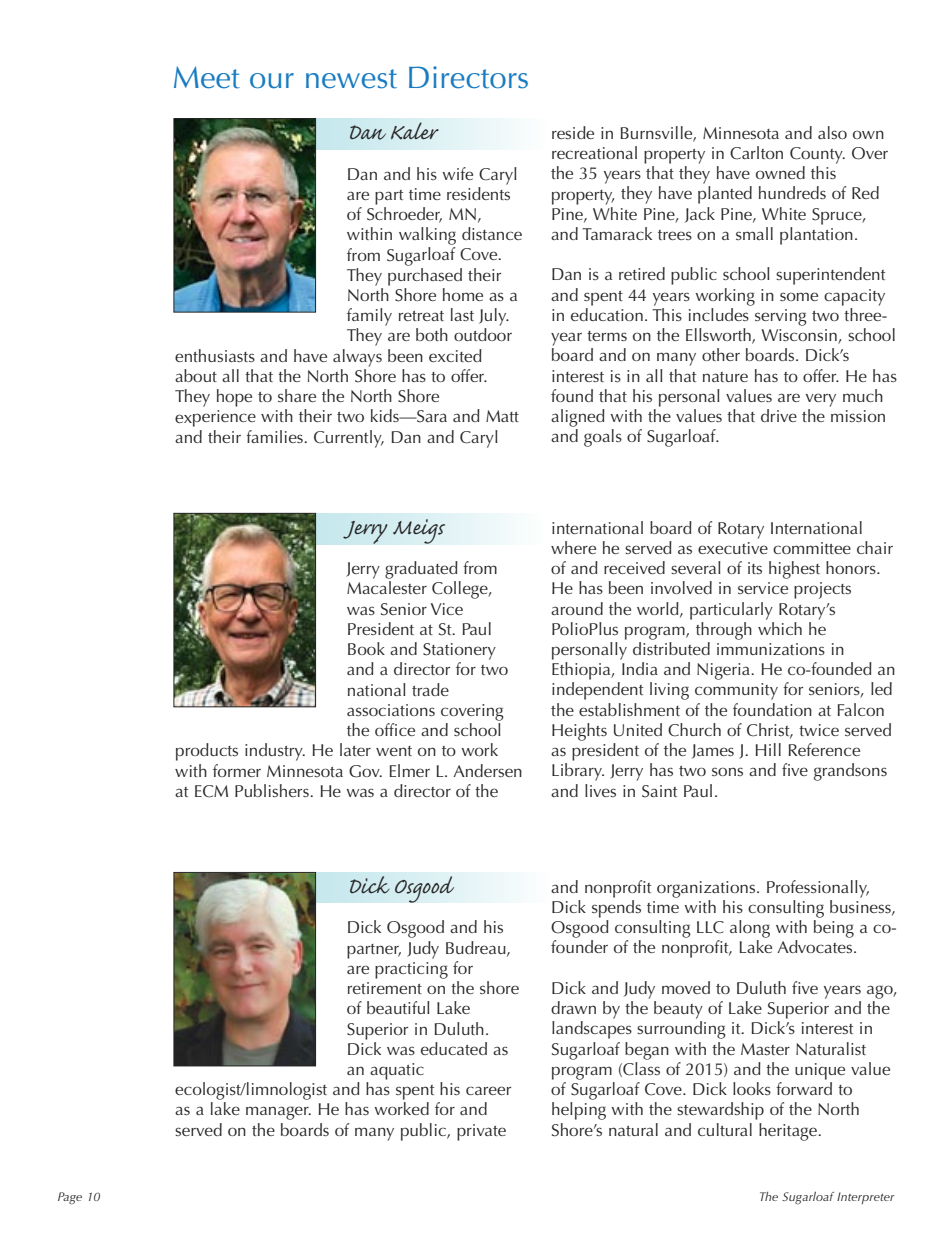 This screenshot has width=952, height=1233. What do you see at coordinates (481, 1132) in the screenshot?
I see `private` at bounding box center [481, 1132].
